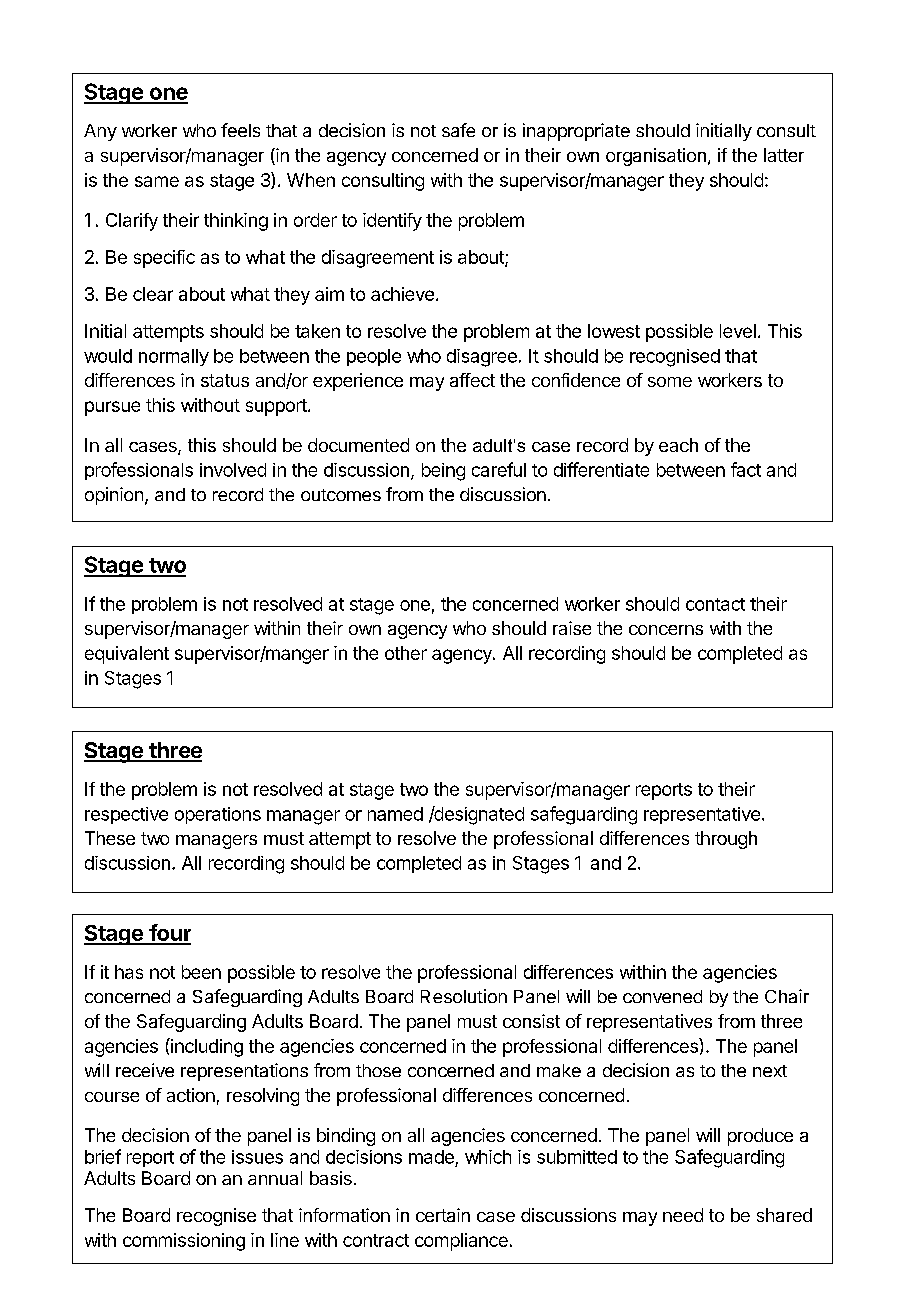 Image resolution: width=924 pixels, height=1308 pixels. I want to click on need, so click(683, 1215).
